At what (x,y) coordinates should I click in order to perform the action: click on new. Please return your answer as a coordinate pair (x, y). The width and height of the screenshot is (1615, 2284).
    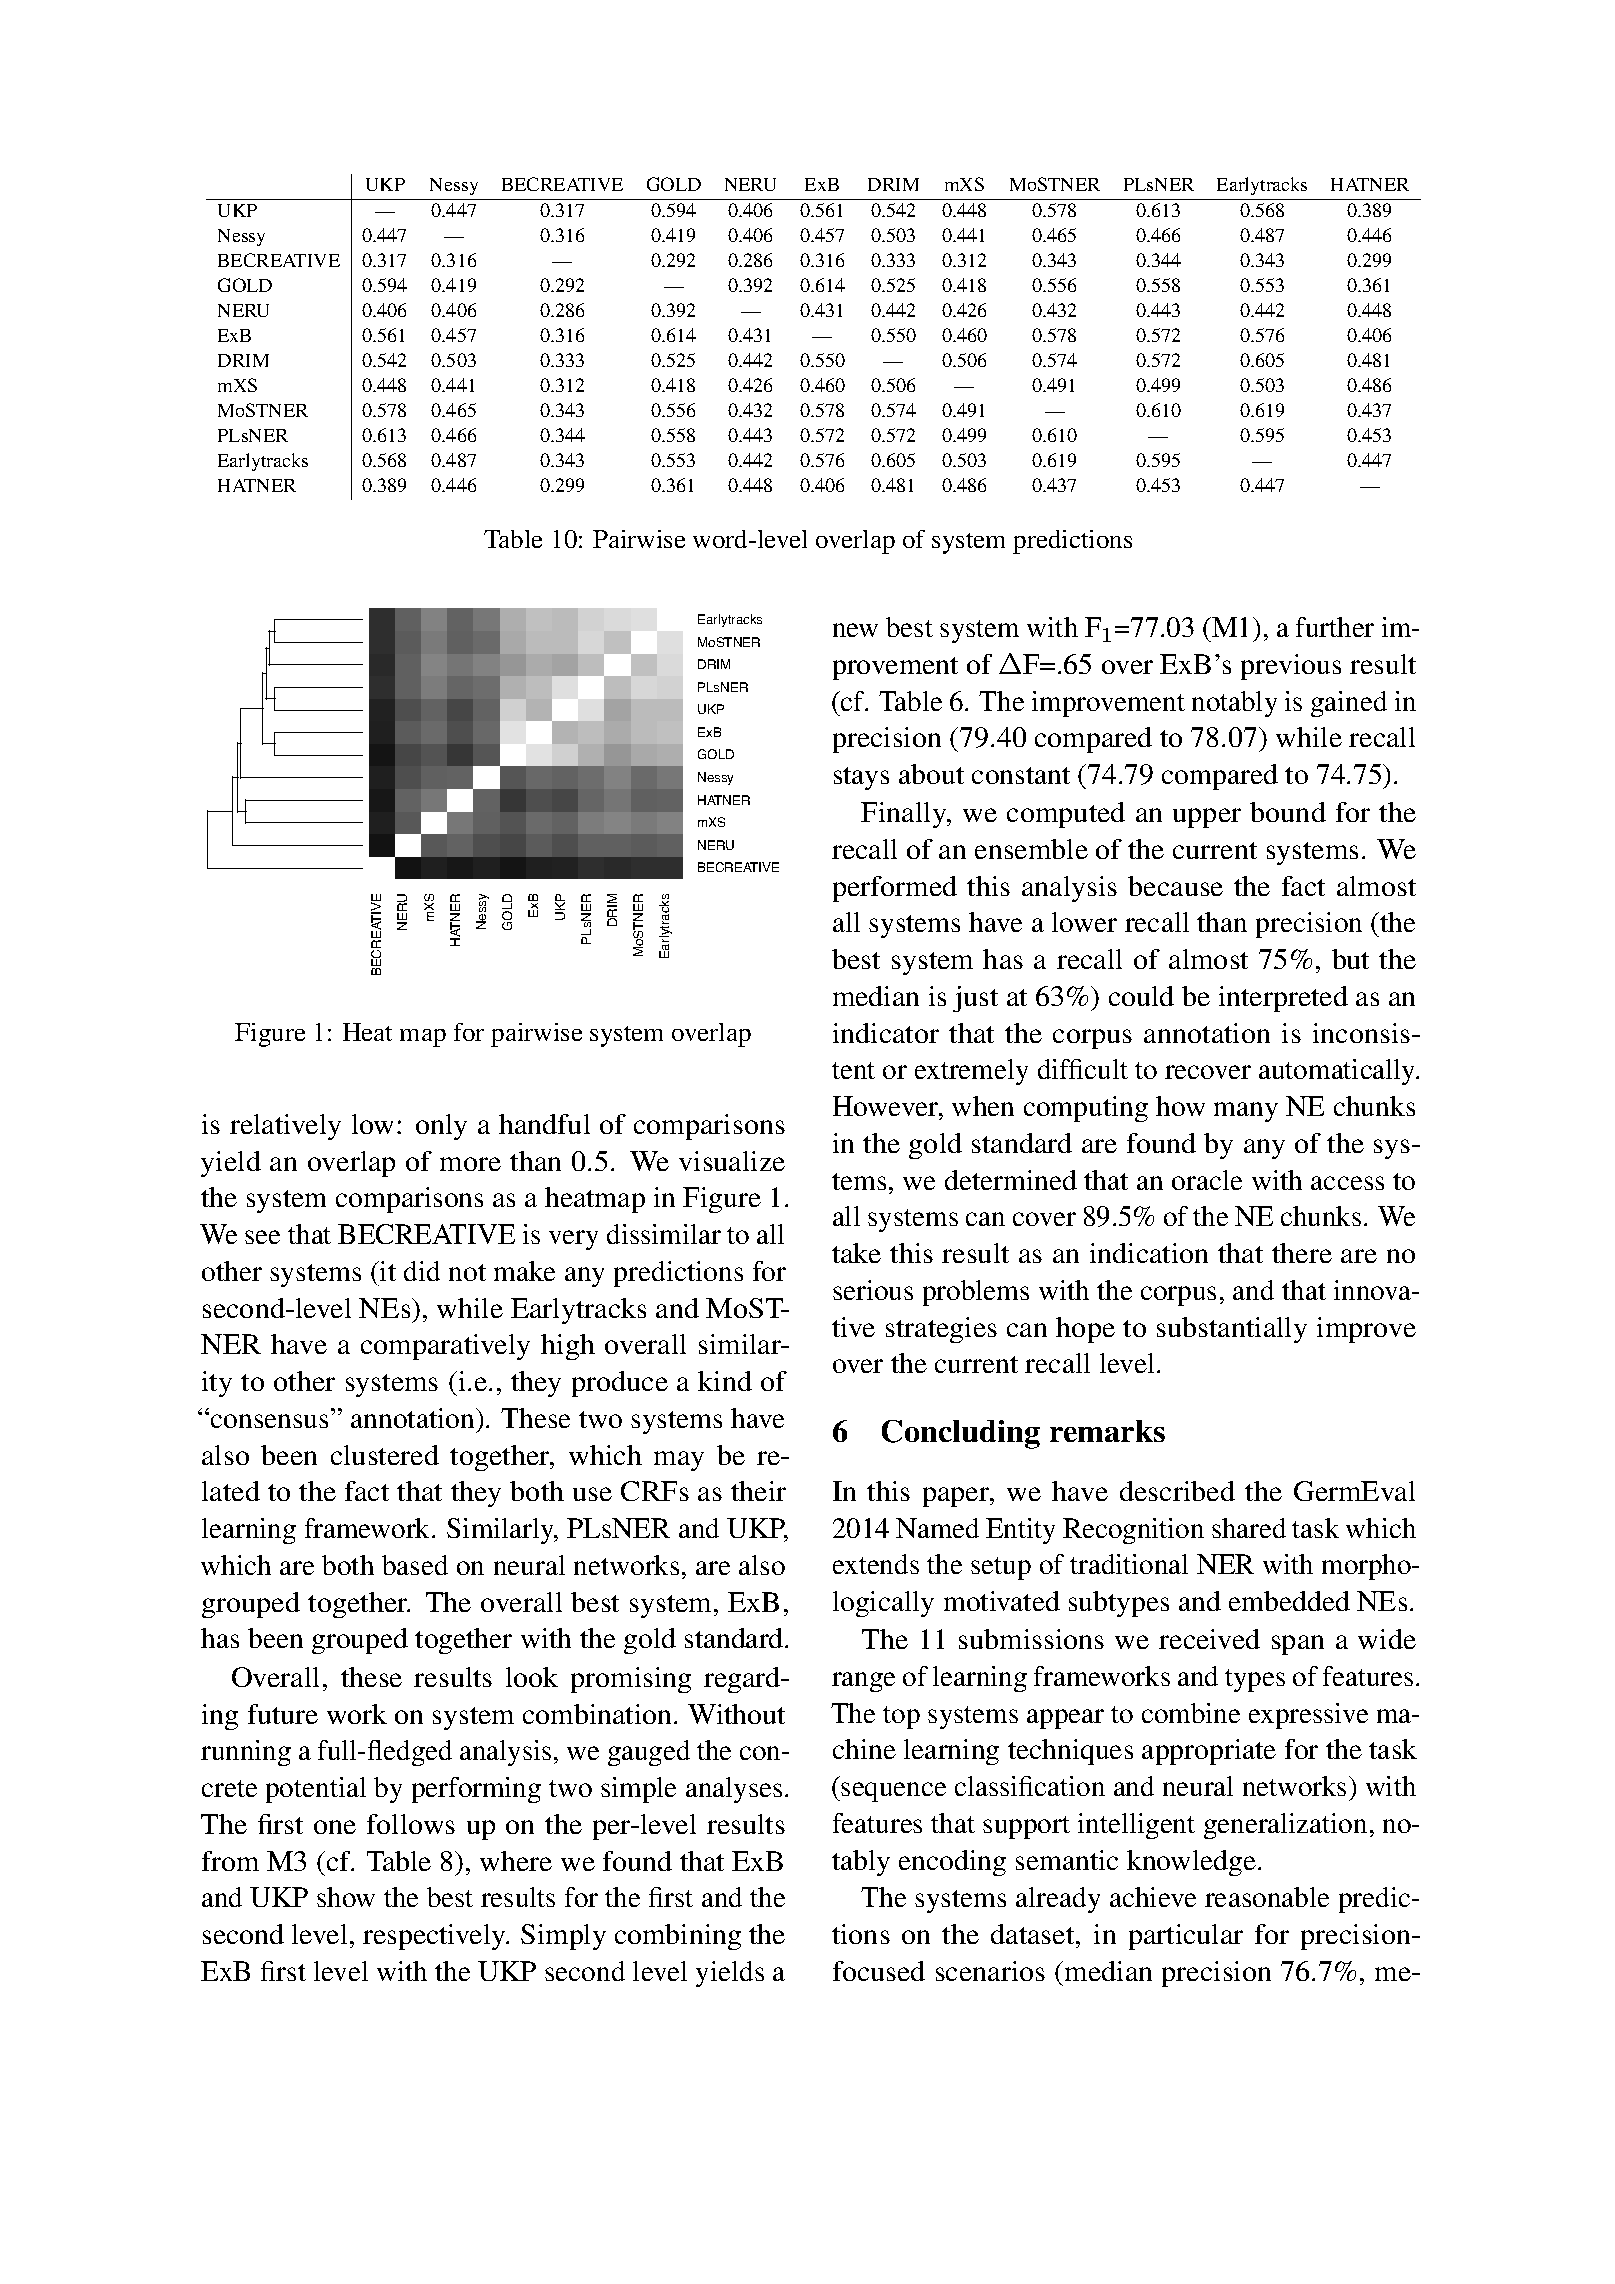
    Looking at the image, I should click on (855, 630).
